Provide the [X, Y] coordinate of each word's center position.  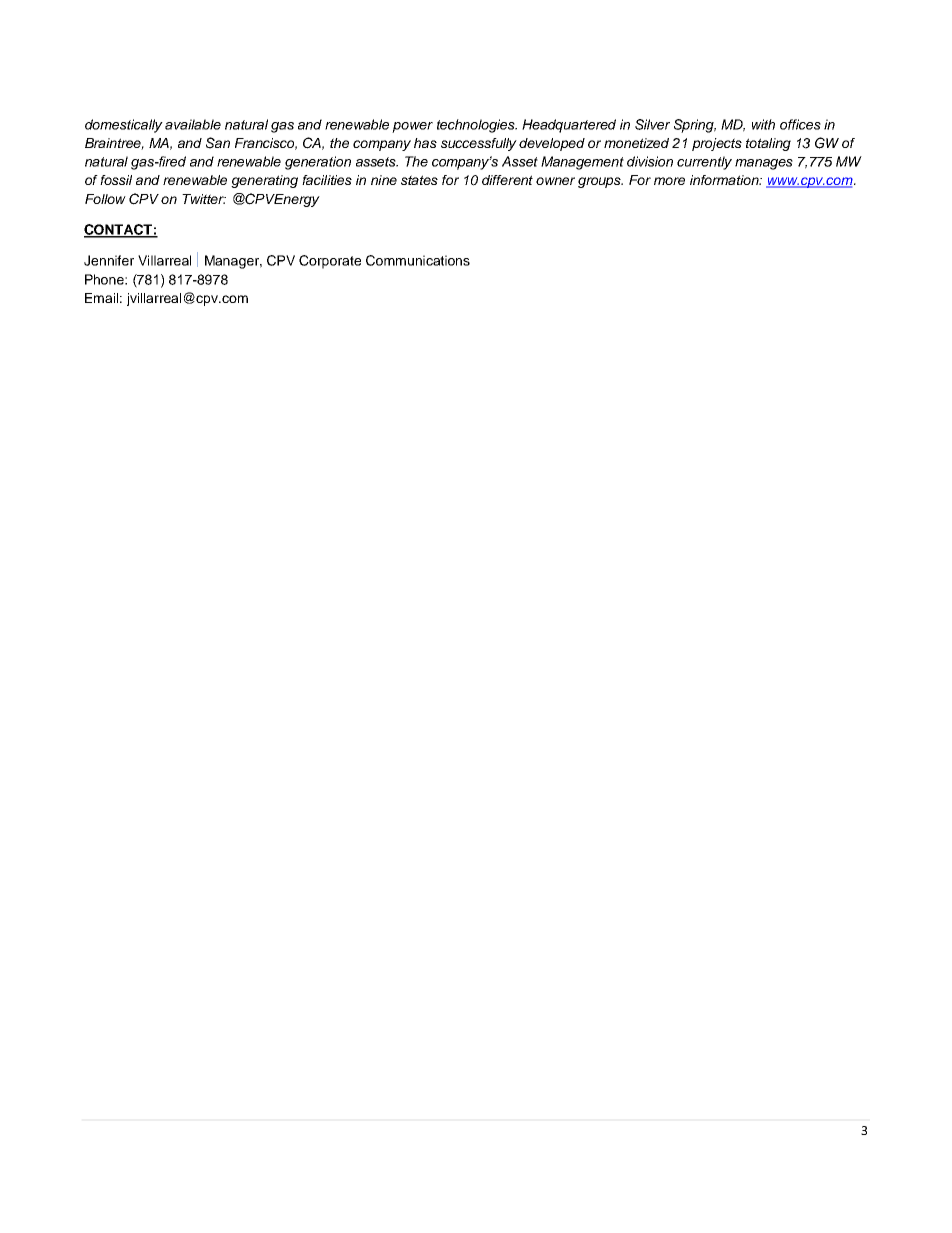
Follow [105, 199]
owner [555, 181]
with [763, 124]
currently [704, 163]
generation [318, 163]
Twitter [204, 199]
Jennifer [109, 260]
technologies [477, 126]
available [193, 124]
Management [582, 163]
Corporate [330, 262]
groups [600, 182]
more [669, 181]
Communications [418, 260]
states [419, 180]
